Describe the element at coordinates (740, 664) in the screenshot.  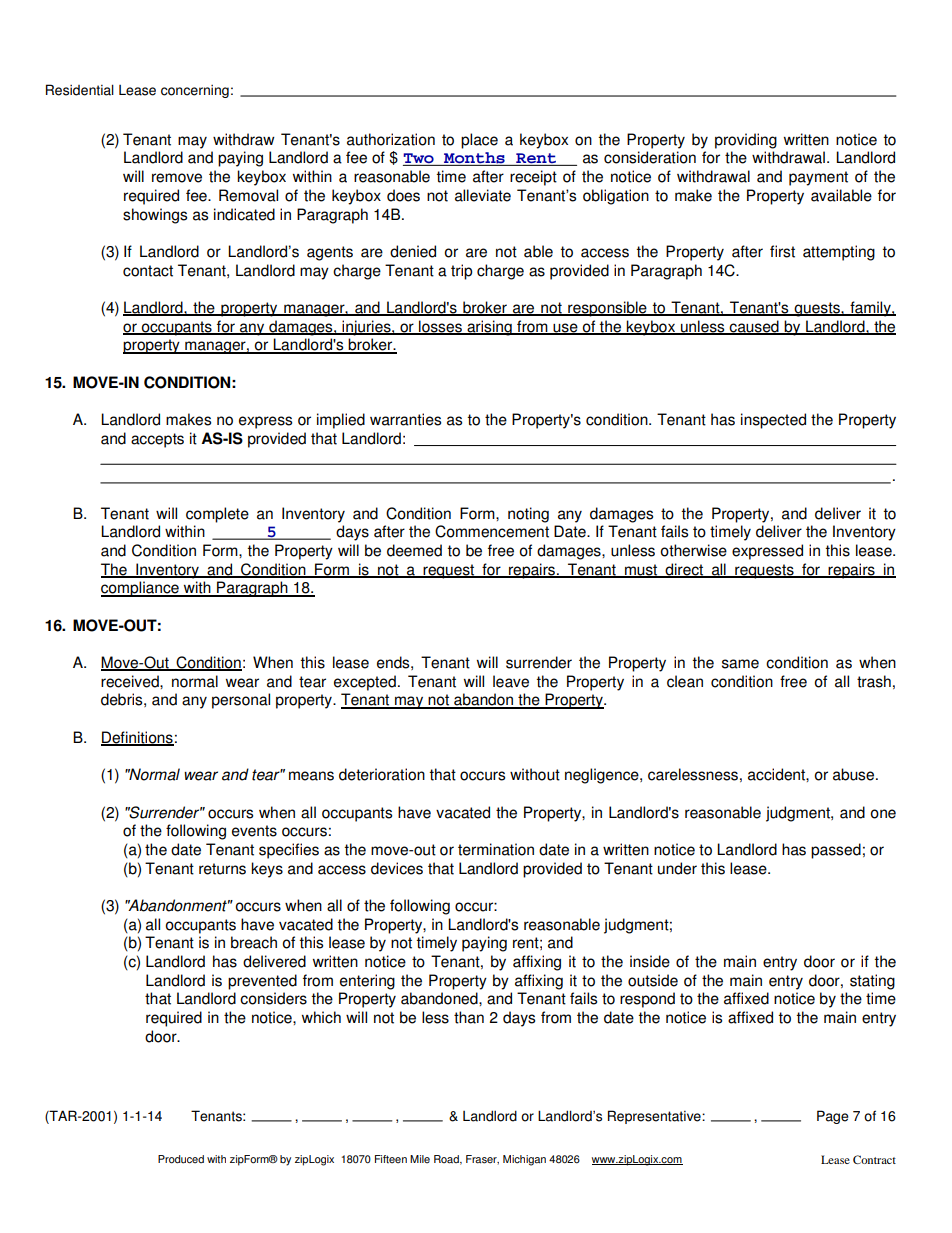
I see `same` at that location.
